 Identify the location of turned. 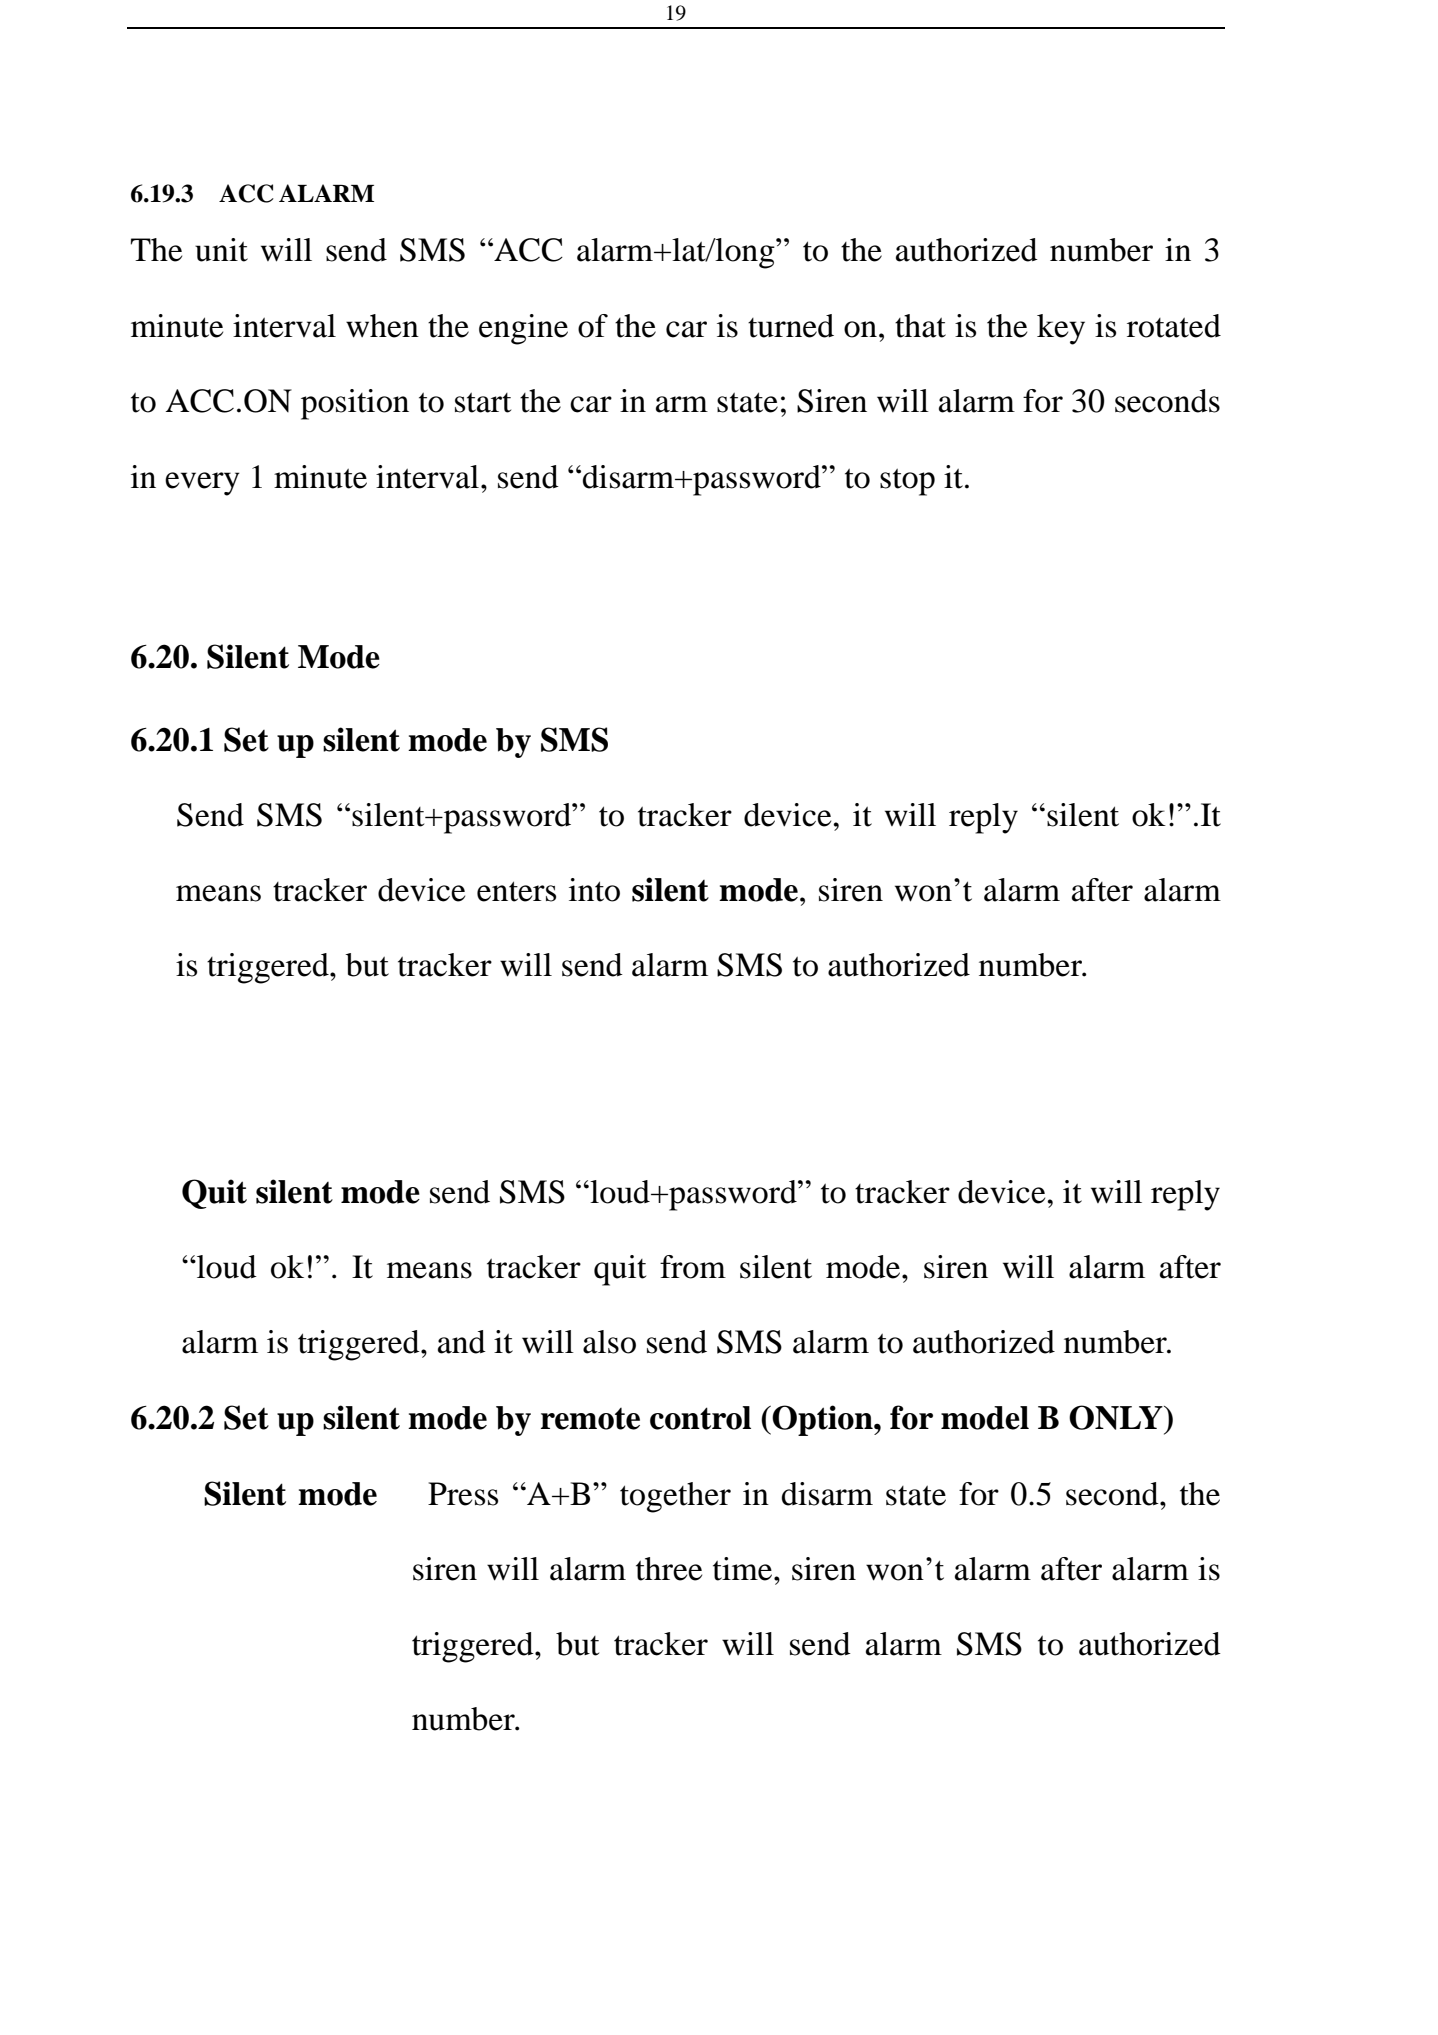
(791, 326).
